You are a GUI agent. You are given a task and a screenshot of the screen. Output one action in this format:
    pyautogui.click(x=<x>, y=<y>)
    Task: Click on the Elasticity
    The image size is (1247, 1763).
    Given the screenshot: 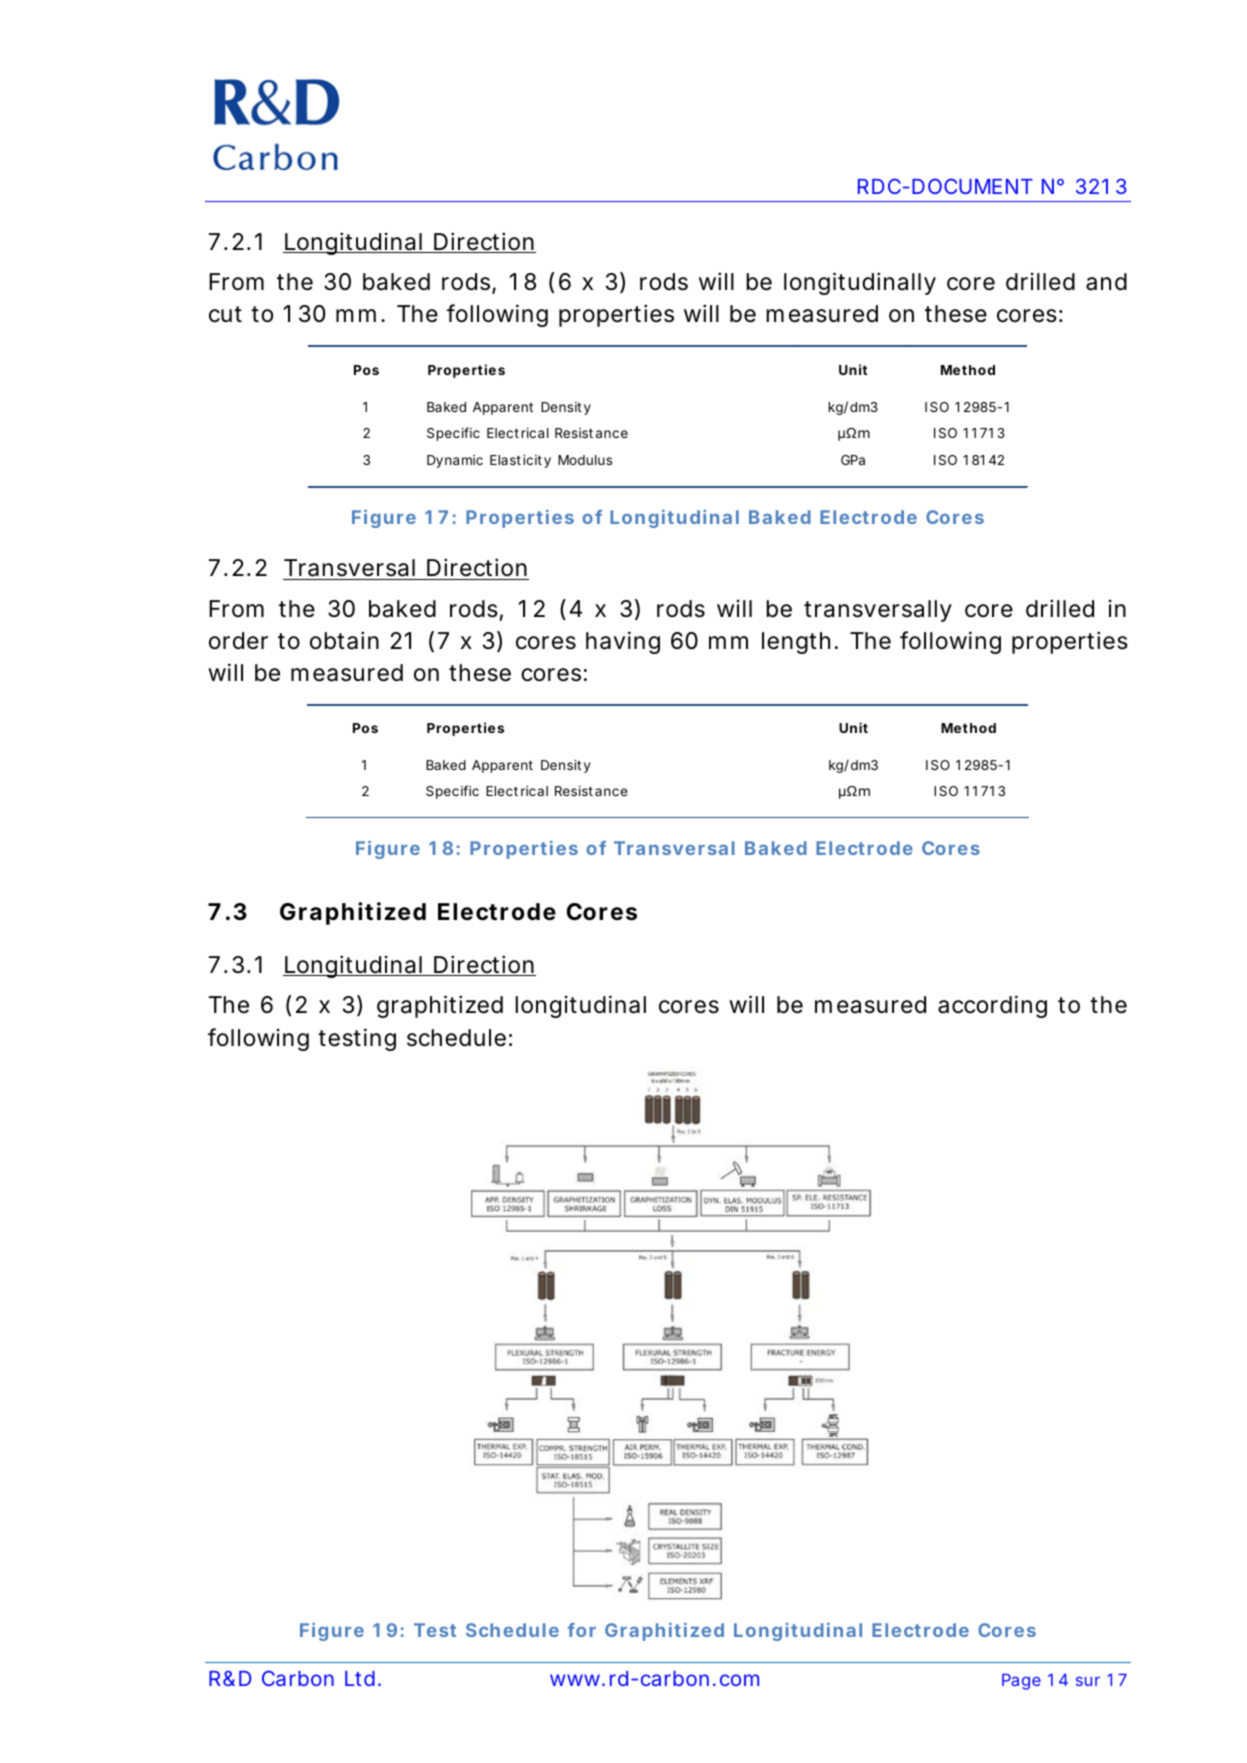 What is the action you would take?
    pyautogui.click(x=520, y=461)
